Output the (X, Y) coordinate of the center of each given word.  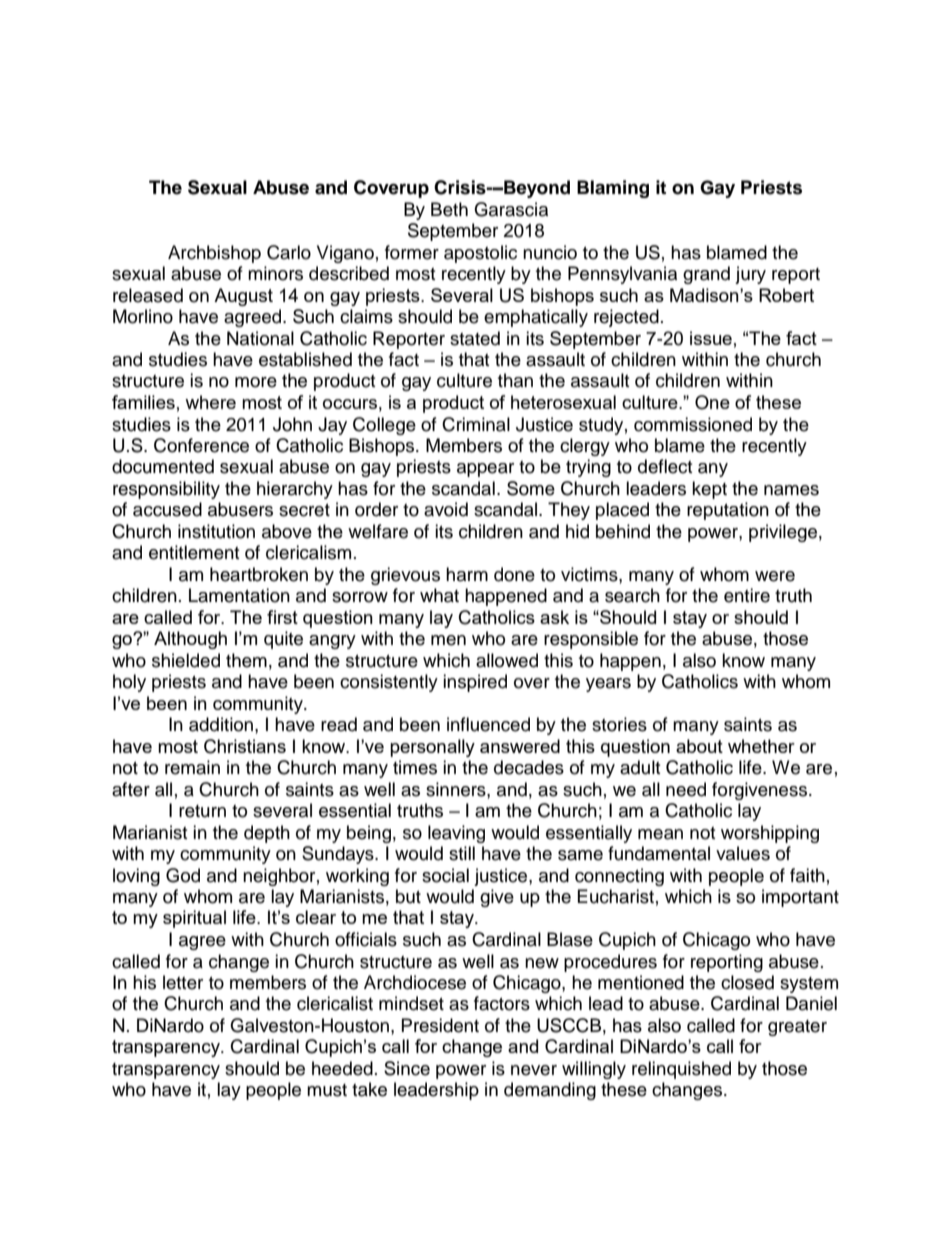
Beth (449, 209)
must (327, 1090)
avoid (446, 509)
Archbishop (214, 254)
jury (750, 275)
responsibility (166, 490)
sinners (457, 789)
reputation (728, 511)
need (686, 789)
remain (192, 767)
